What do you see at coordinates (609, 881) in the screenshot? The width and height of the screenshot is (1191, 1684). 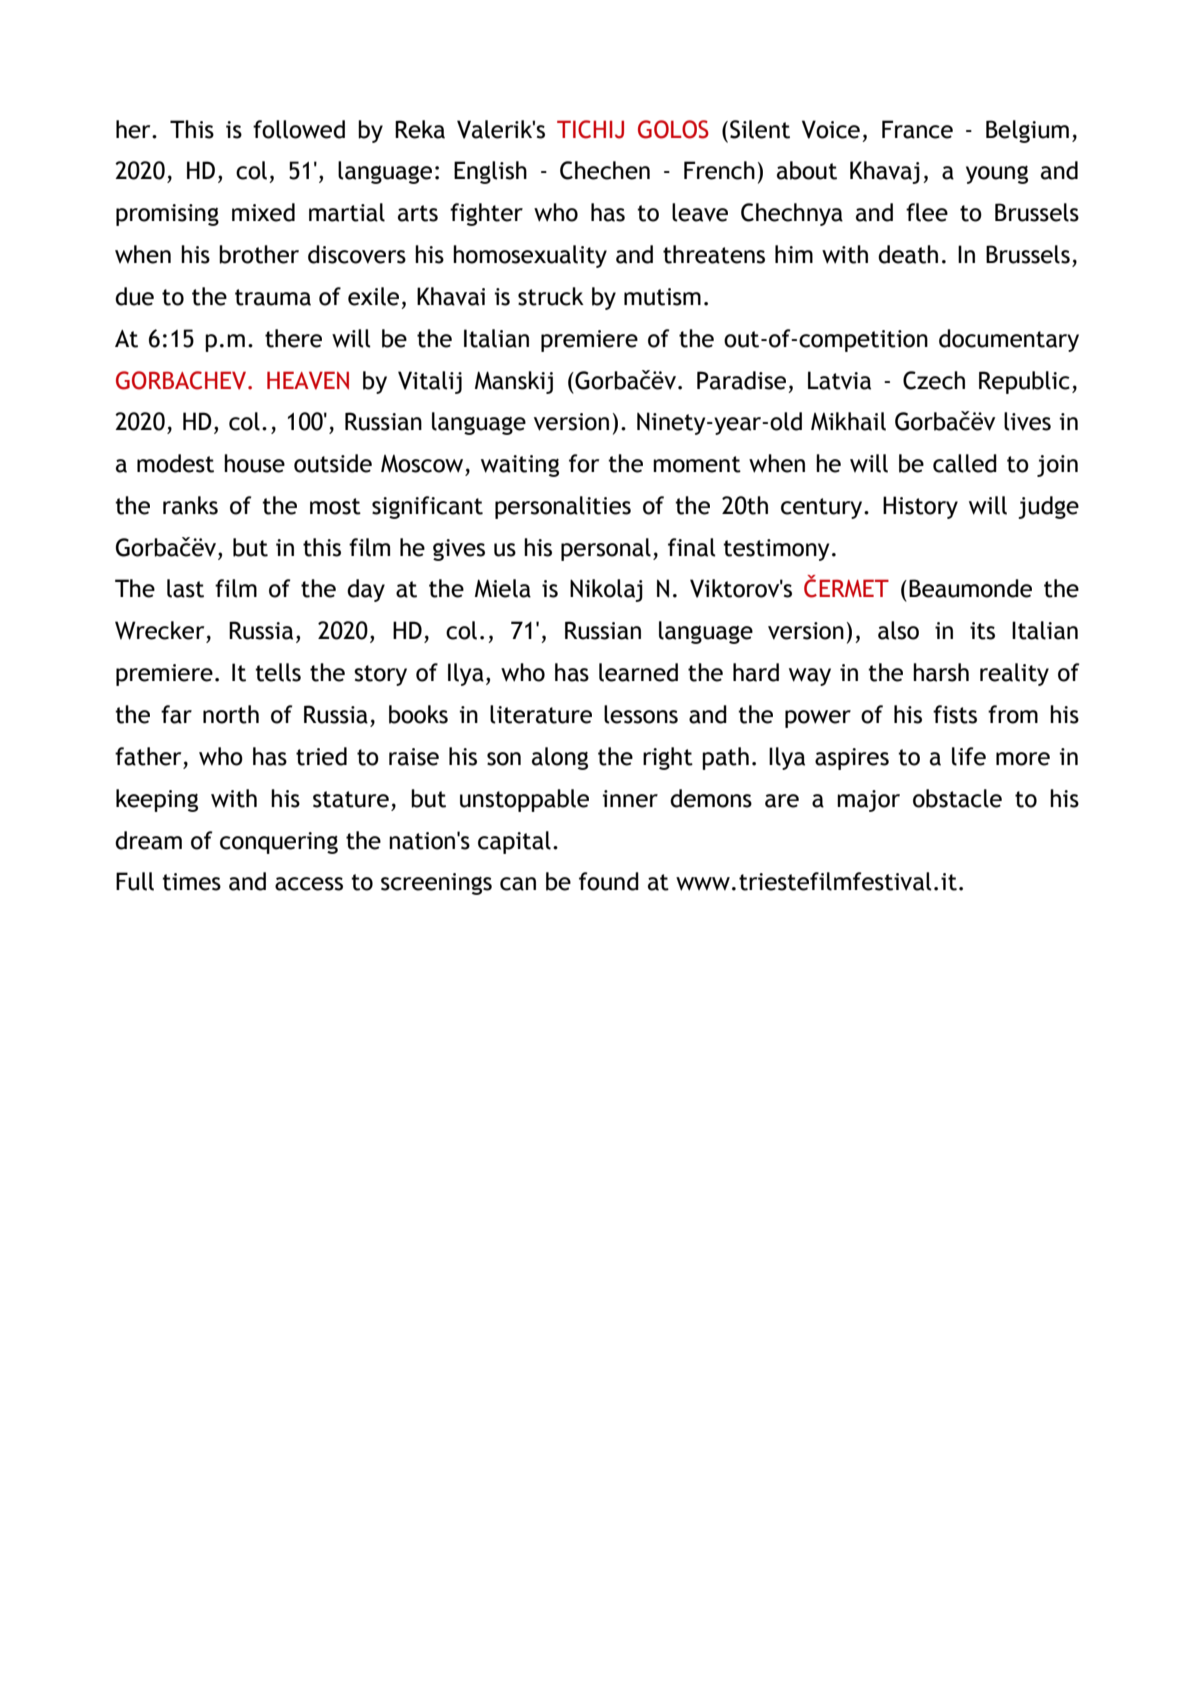 I see `found` at bounding box center [609, 881].
